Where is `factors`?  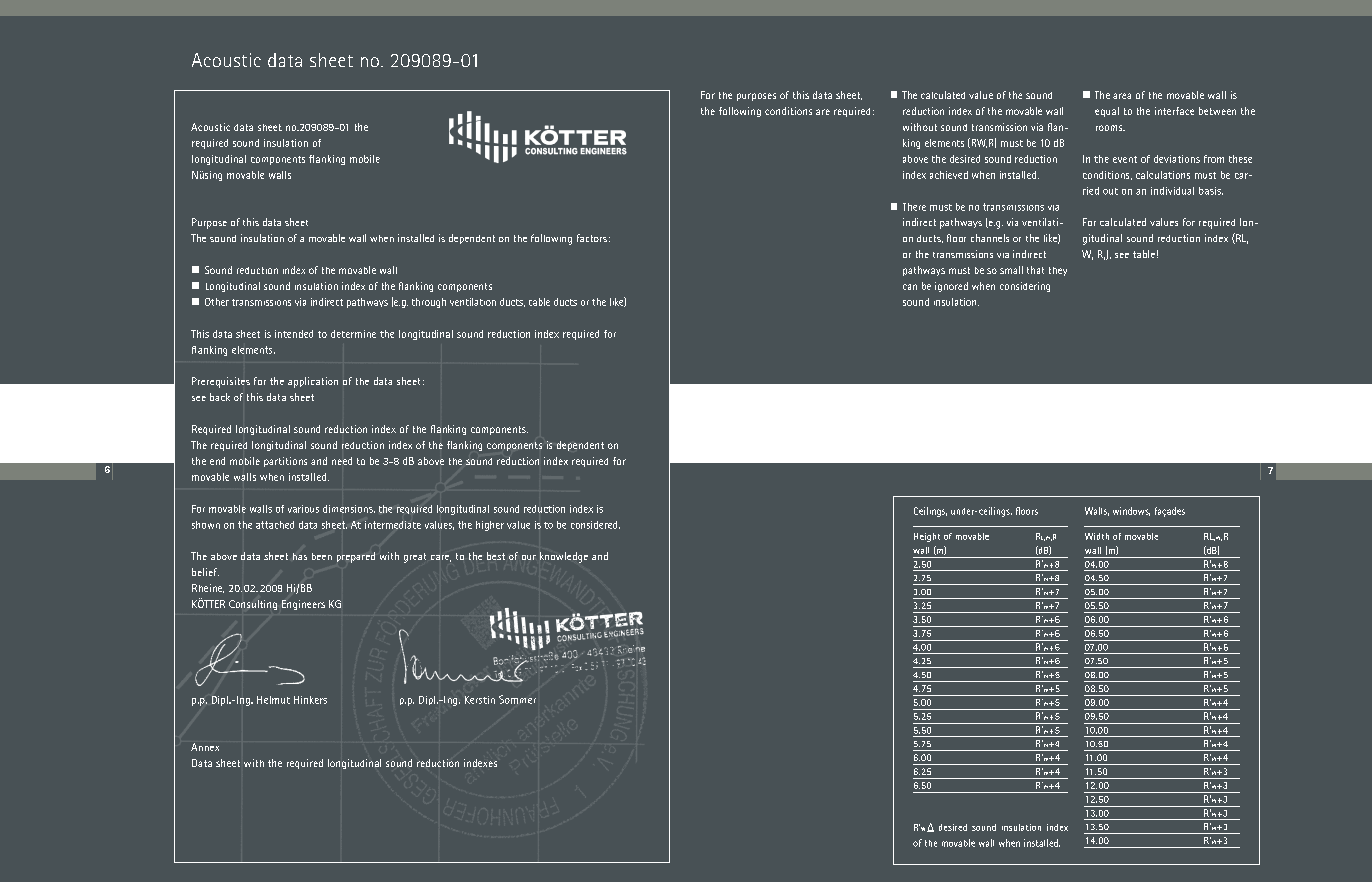 factors is located at coordinates (592, 238).
